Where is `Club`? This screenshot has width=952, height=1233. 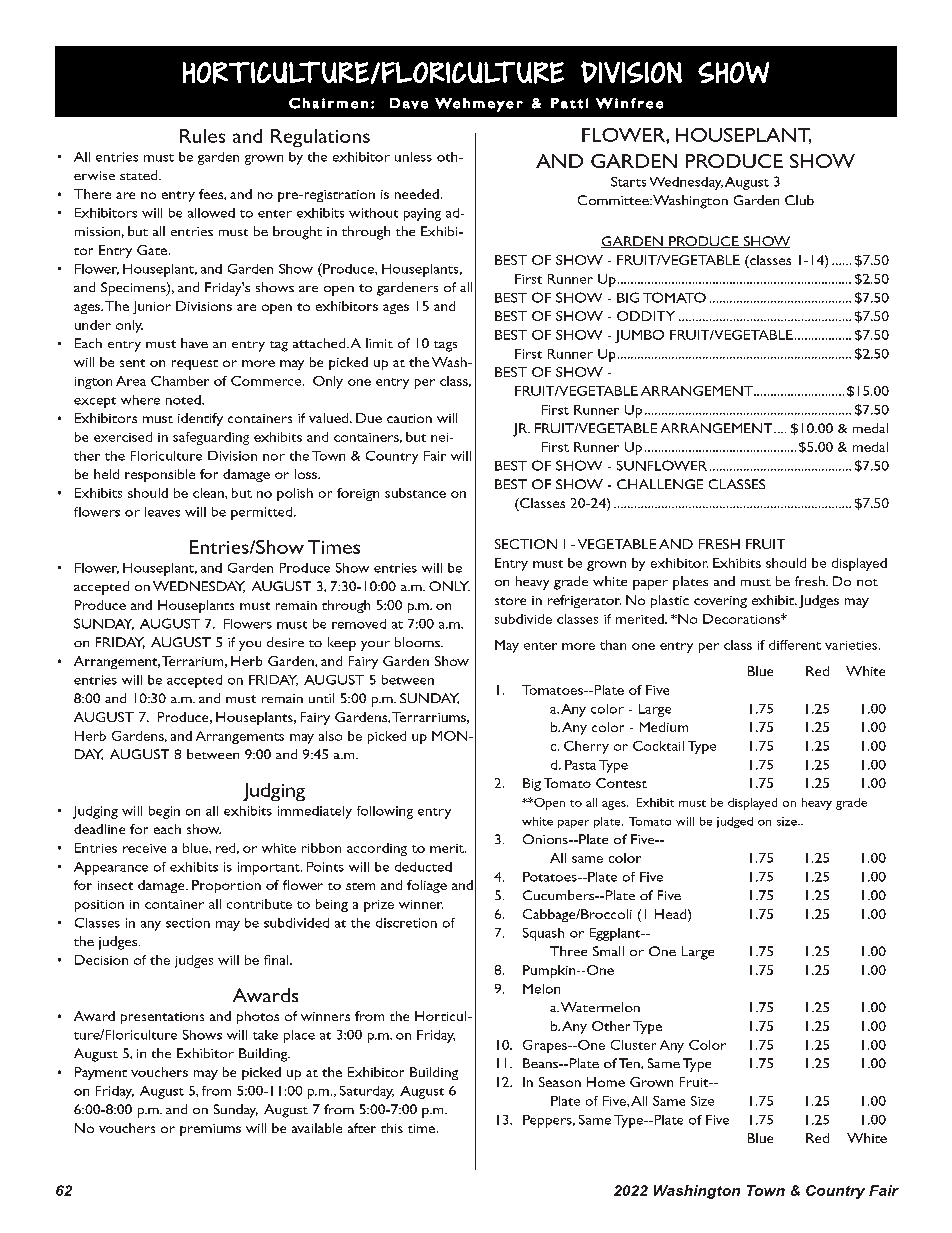 Club is located at coordinates (799, 200).
